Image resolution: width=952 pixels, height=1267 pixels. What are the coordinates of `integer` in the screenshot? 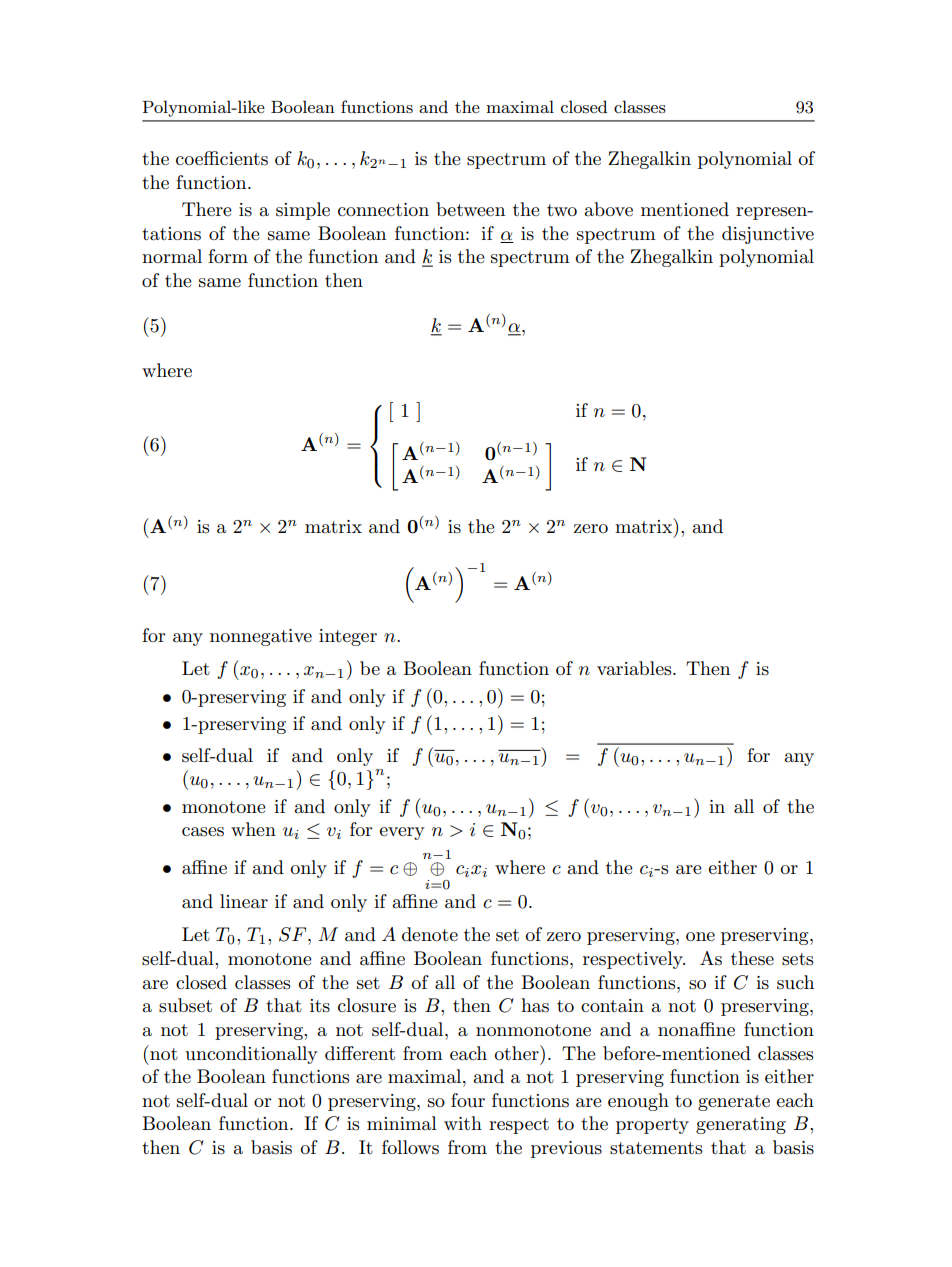 It's located at (348, 637).
